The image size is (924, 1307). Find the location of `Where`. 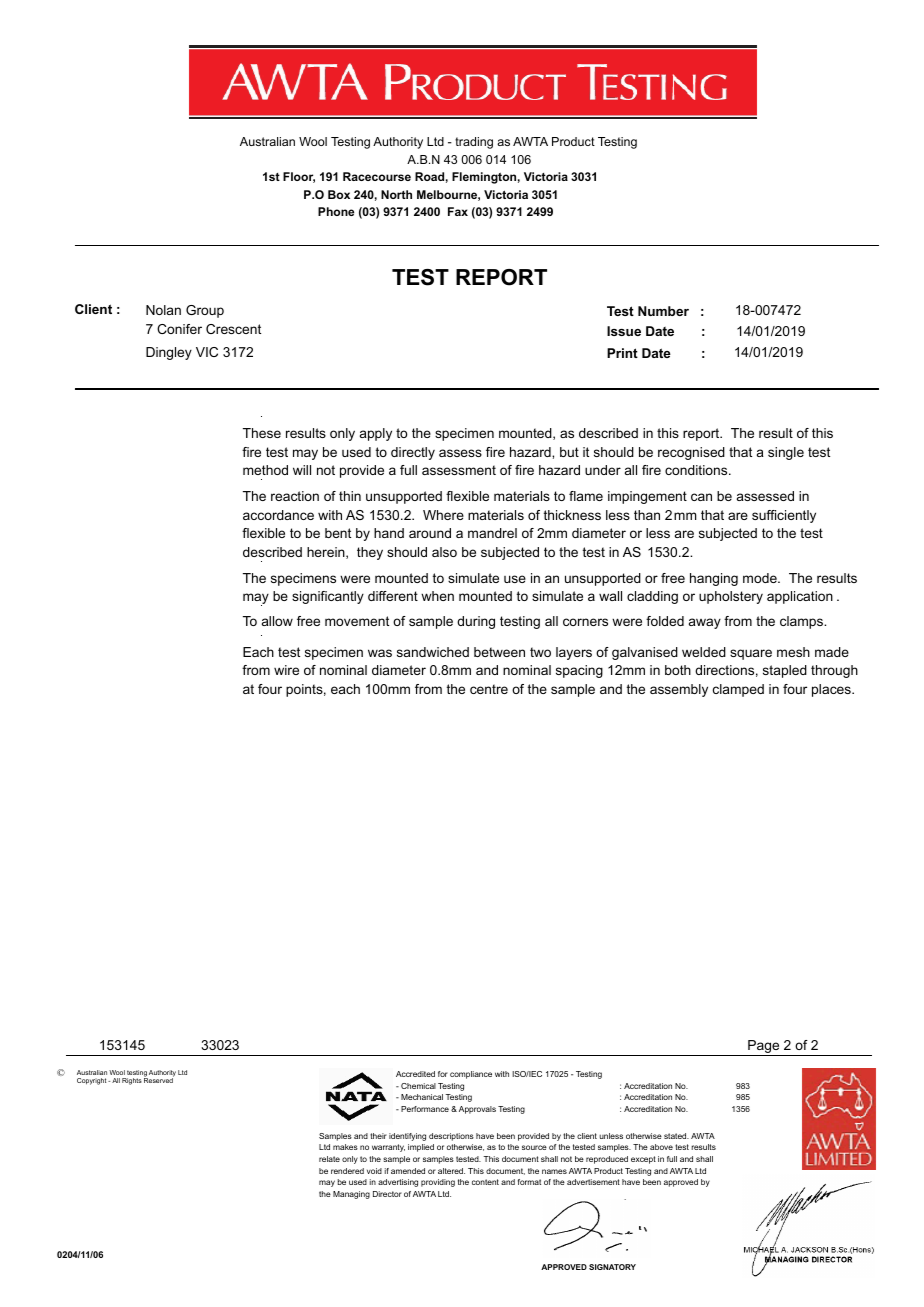

Where is located at coordinates (443, 515).
